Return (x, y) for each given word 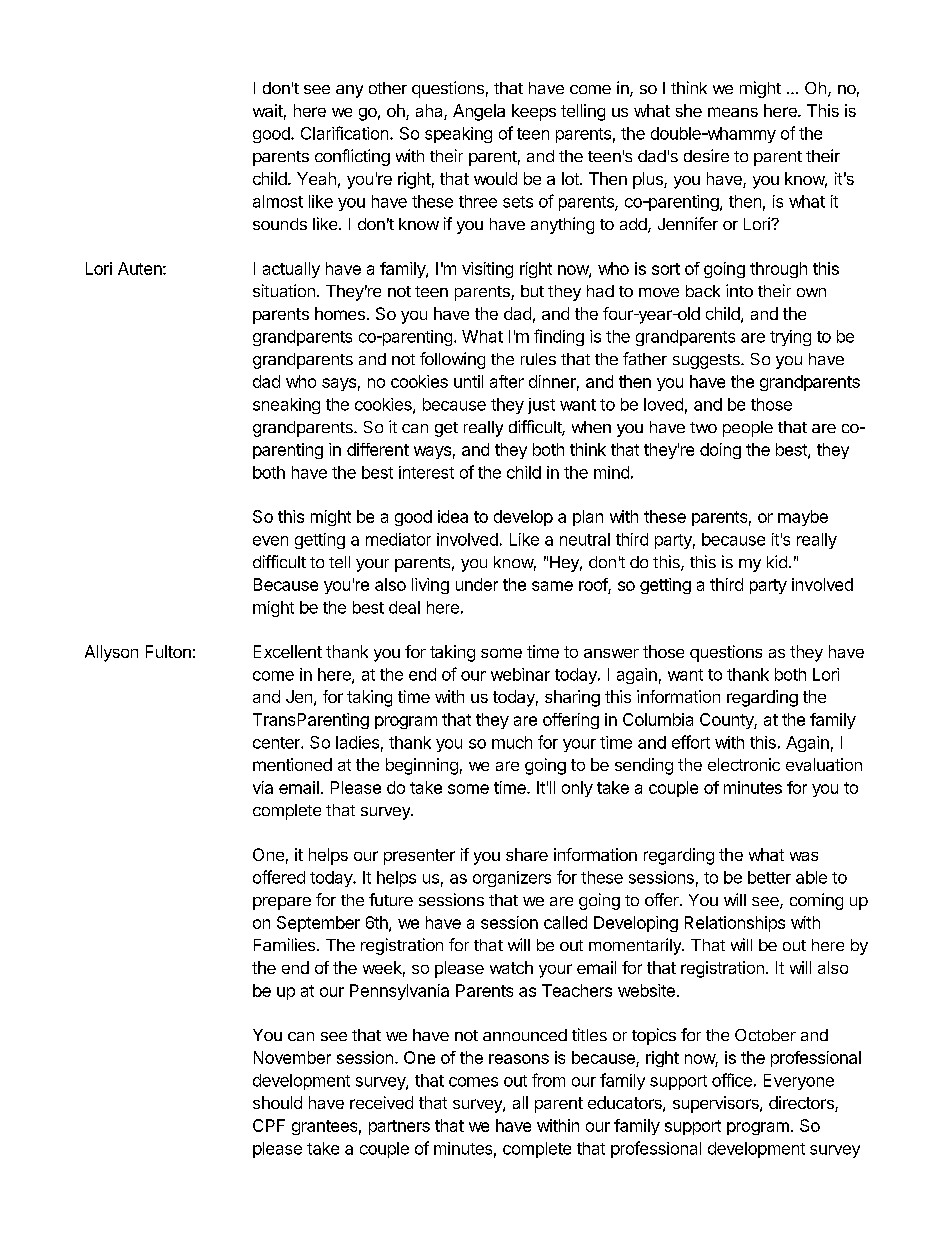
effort (691, 742)
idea (453, 516)
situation (284, 290)
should (277, 1102)
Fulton (168, 651)
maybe (803, 518)
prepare (282, 903)
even (270, 541)
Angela (479, 112)
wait (268, 110)
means (733, 112)
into (739, 290)
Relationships (735, 924)
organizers (512, 879)
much (512, 742)
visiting (487, 270)
